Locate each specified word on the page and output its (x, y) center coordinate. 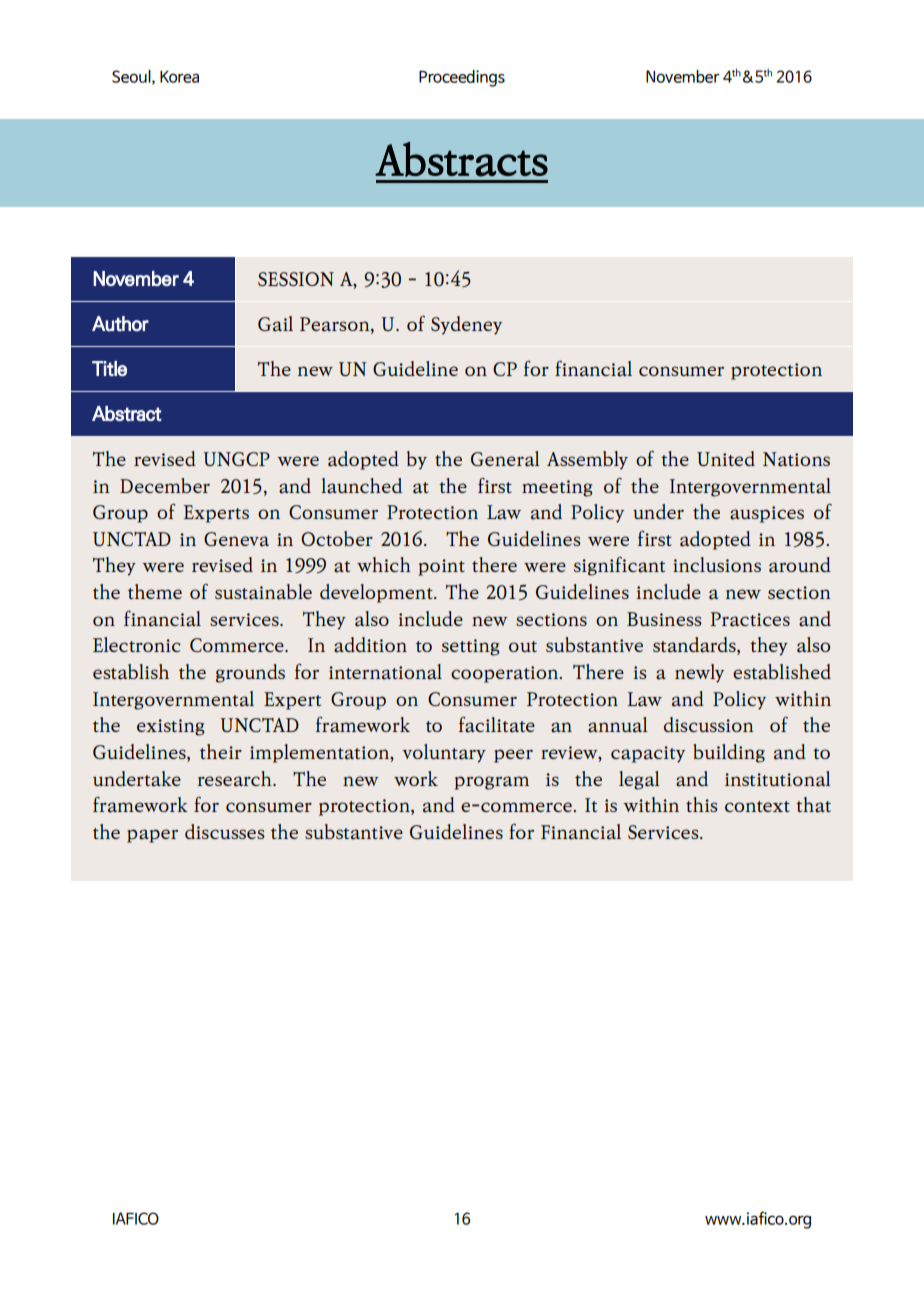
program (491, 783)
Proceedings (462, 78)
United (726, 458)
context (757, 806)
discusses (225, 831)
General (505, 459)
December (165, 485)
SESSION (296, 279)
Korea (179, 77)
